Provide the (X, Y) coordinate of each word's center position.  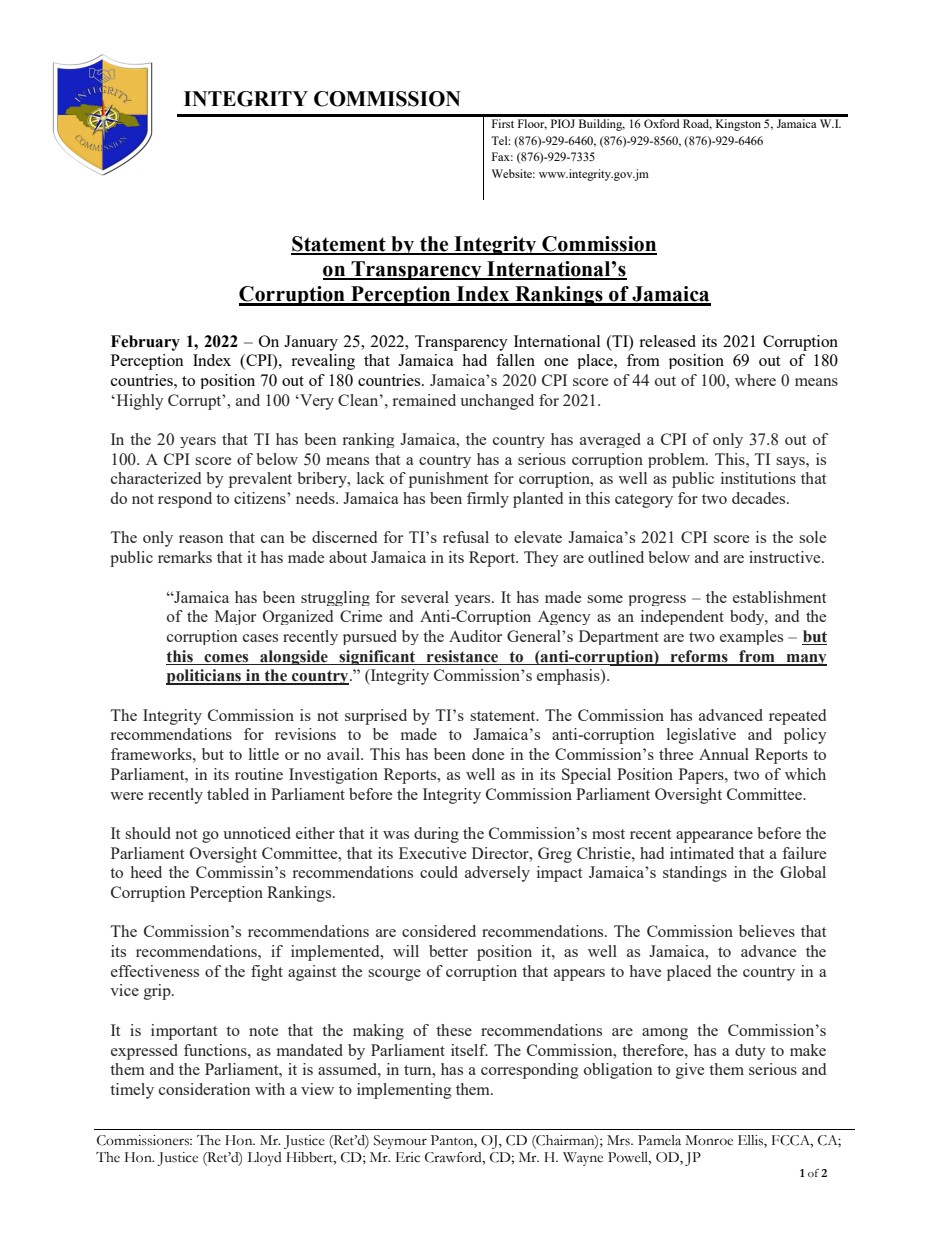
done (488, 754)
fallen (515, 360)
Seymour (400, 1142)
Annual (724, 754)
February (145, 343)
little (264, 754)
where (755, 380)
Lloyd (265, 1159)
